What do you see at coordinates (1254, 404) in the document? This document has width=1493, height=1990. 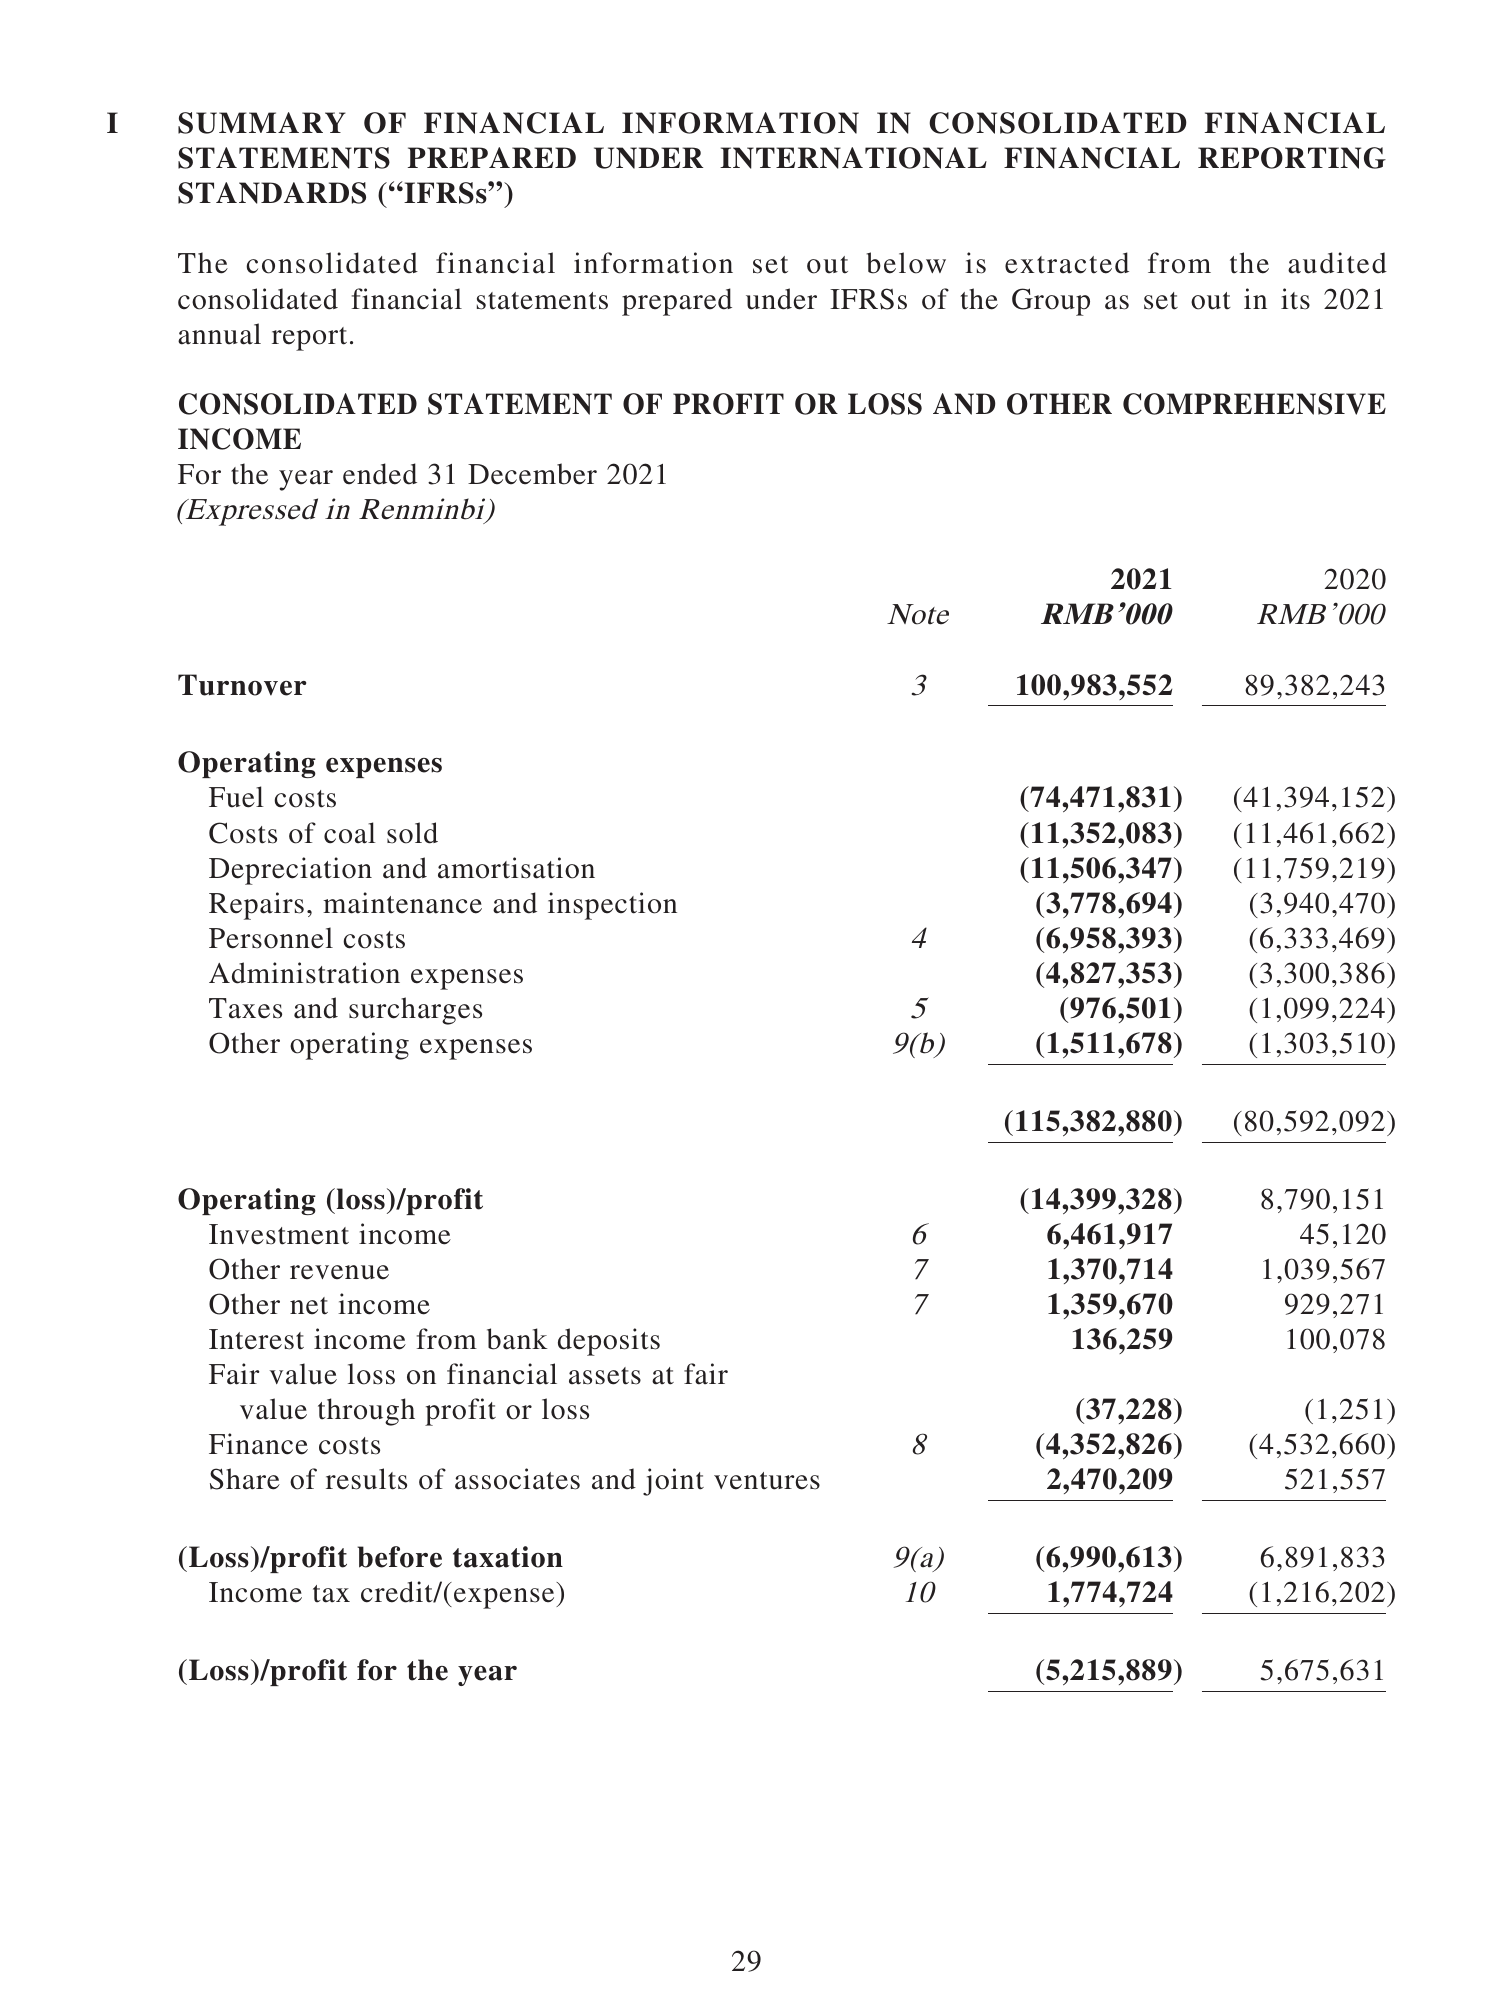 I see `COMPREHENSIVE` at bounding box center [1254, 404].
